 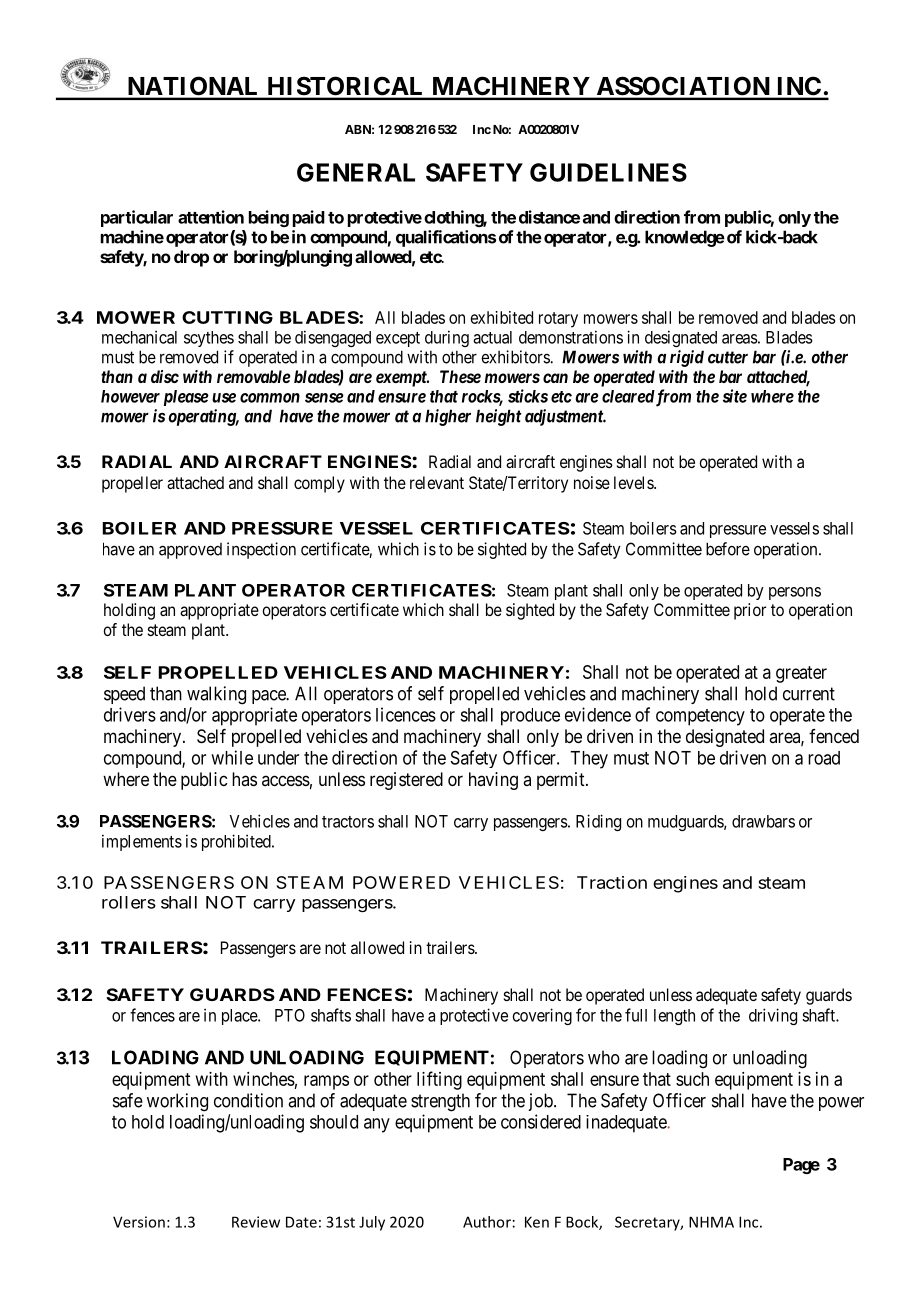 I want to click on GENERAL, so click(x=356, y=172).
